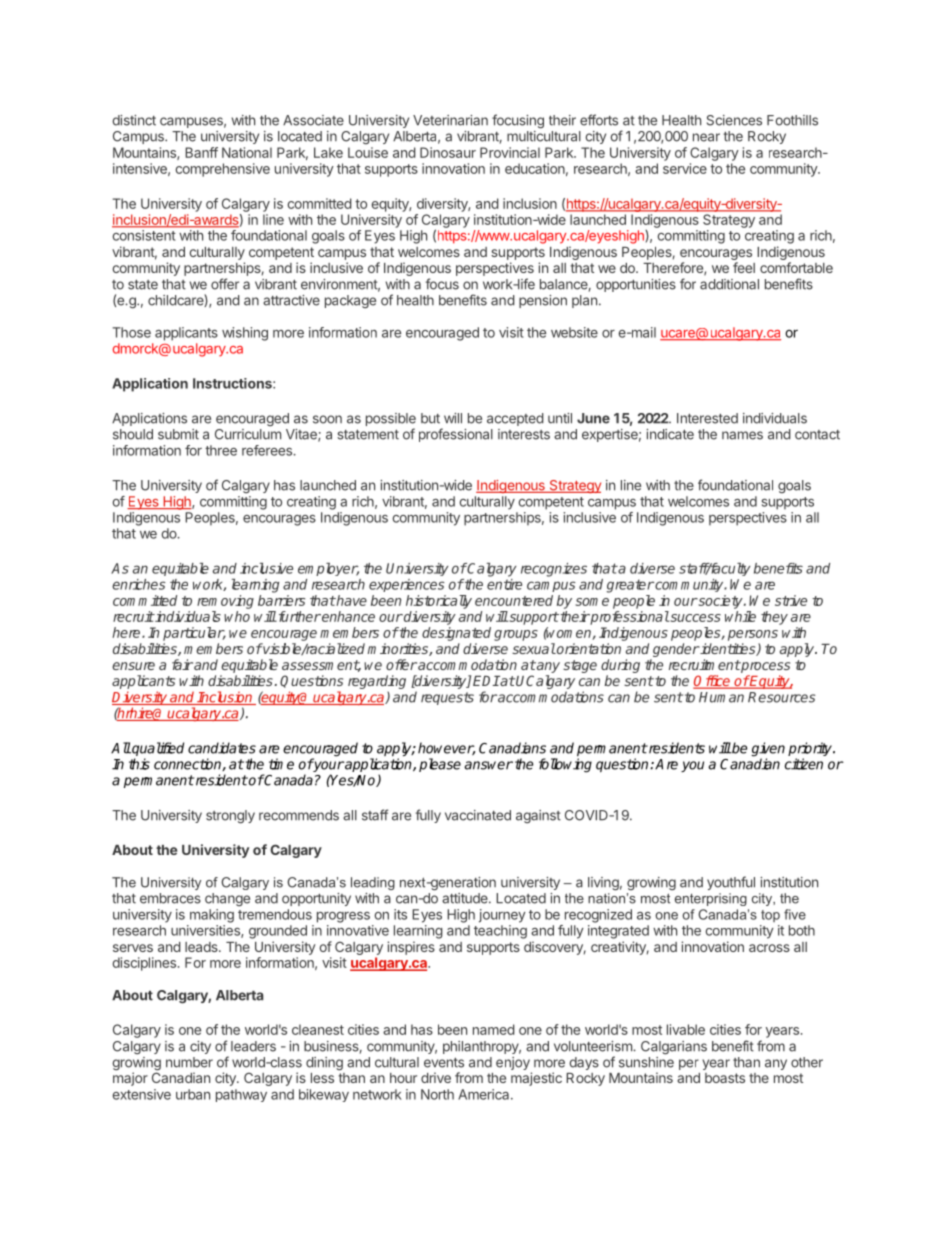 The width and height of the screenshot is (952, 1233). Describe the element at coordinates (222, 748) in the screenshot. I see `candidates` at that location.
